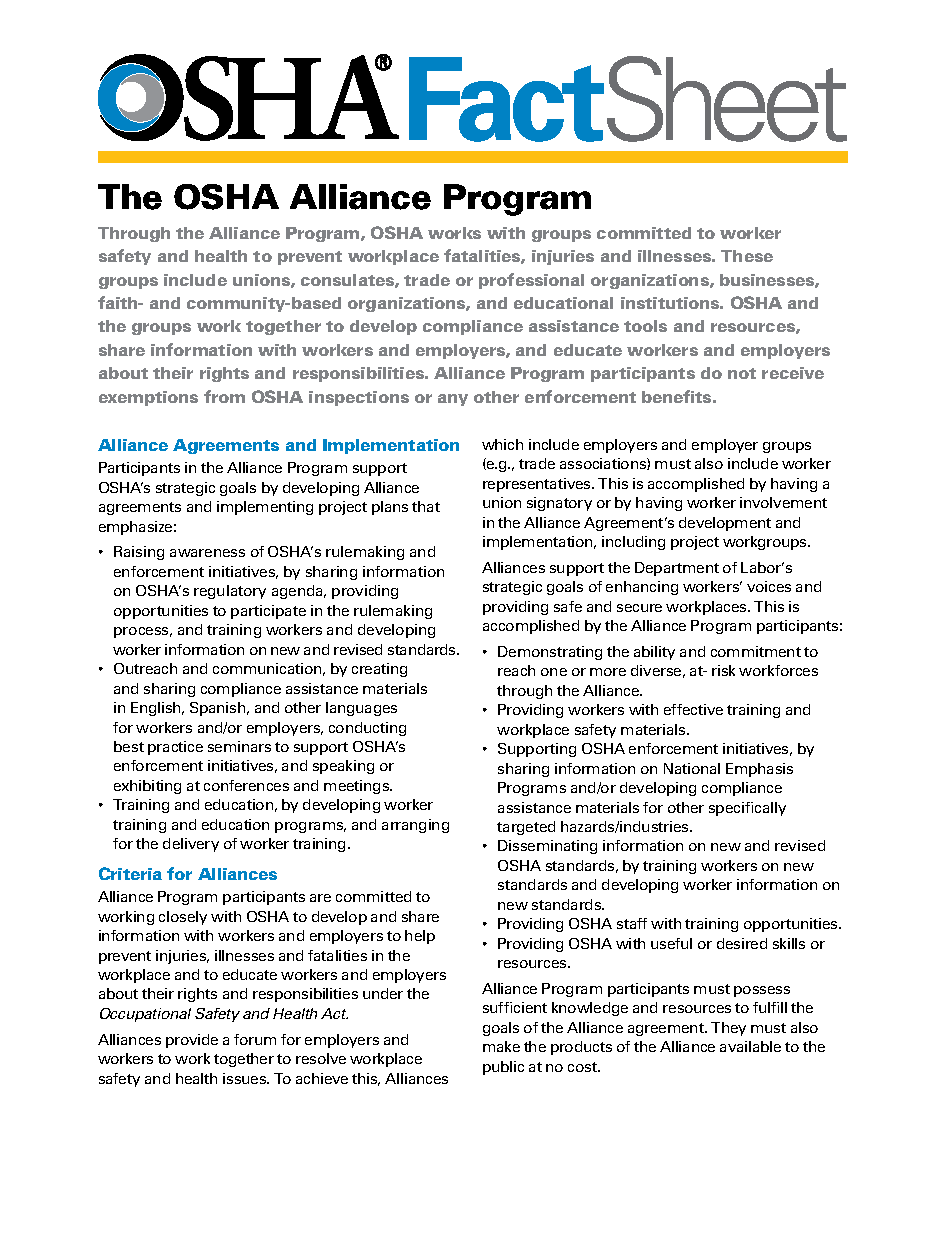 The height and width of the image is (1233, 952). What do you see at coordinates (192, 1041) in the image?
I see `provide` at bounding box center [192, 1041].
